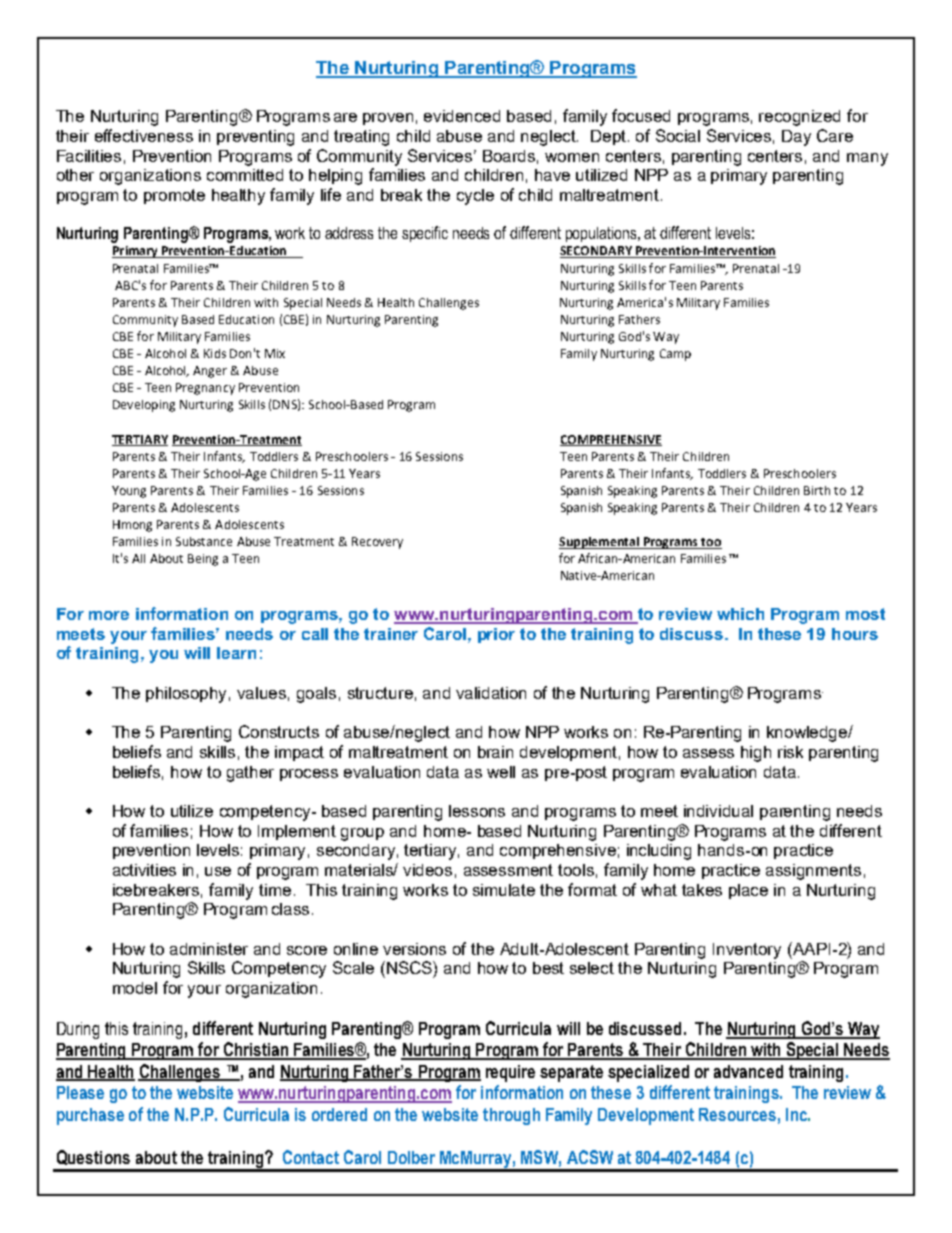 The width and height of the document is (952, 1233). What do you see at coordinates (496, 635) in the document?
I see `prior` at bounding box center [496, 635].
